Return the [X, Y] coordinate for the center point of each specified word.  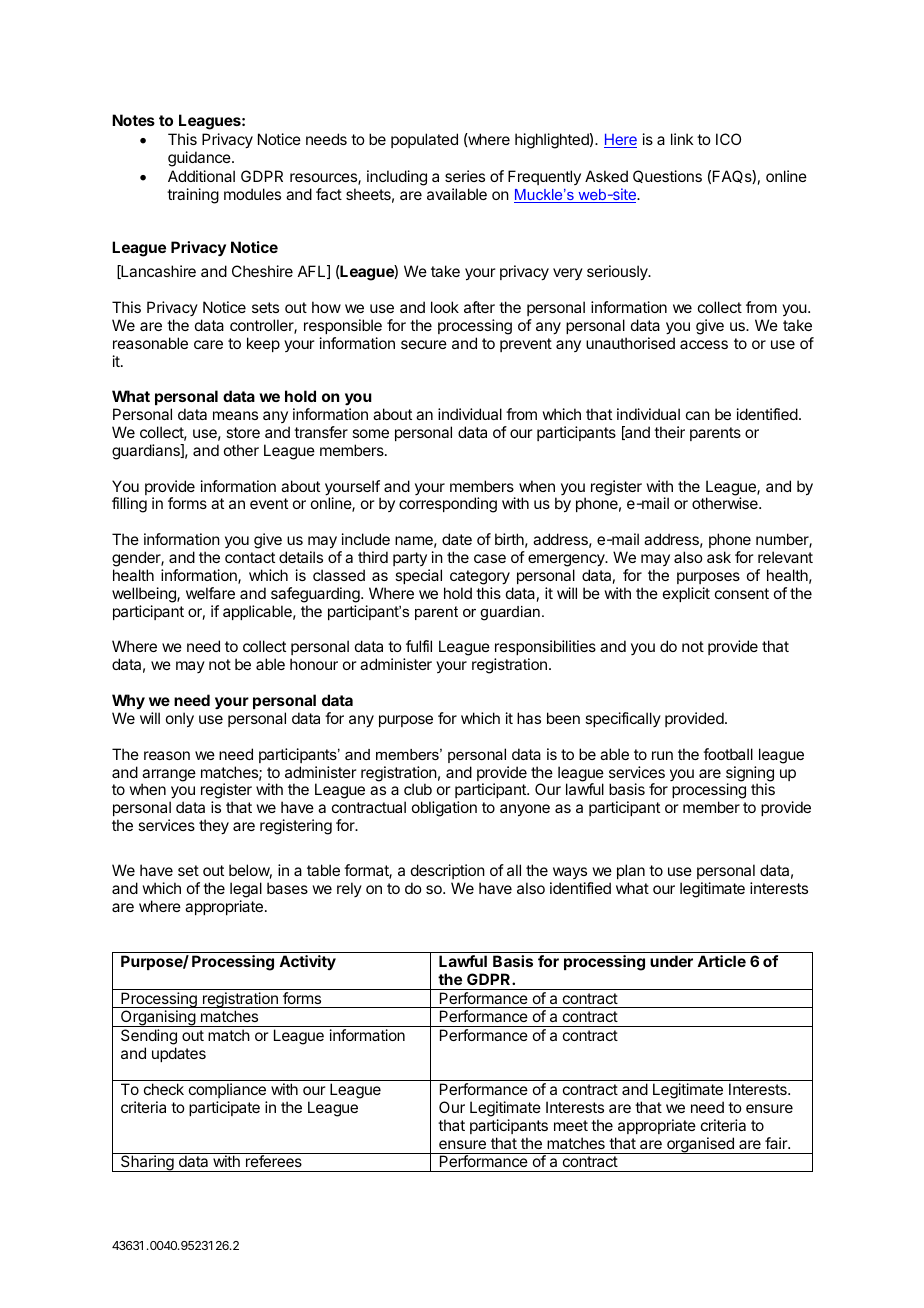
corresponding [448, 505]
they [214, 827]
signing [750, 775]
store [243, 432]
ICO [728, 139]
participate [224, 1108]
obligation [444, 809]
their [669, 432]
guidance [200, 159]
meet [571, 1125]
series [465, 176]
